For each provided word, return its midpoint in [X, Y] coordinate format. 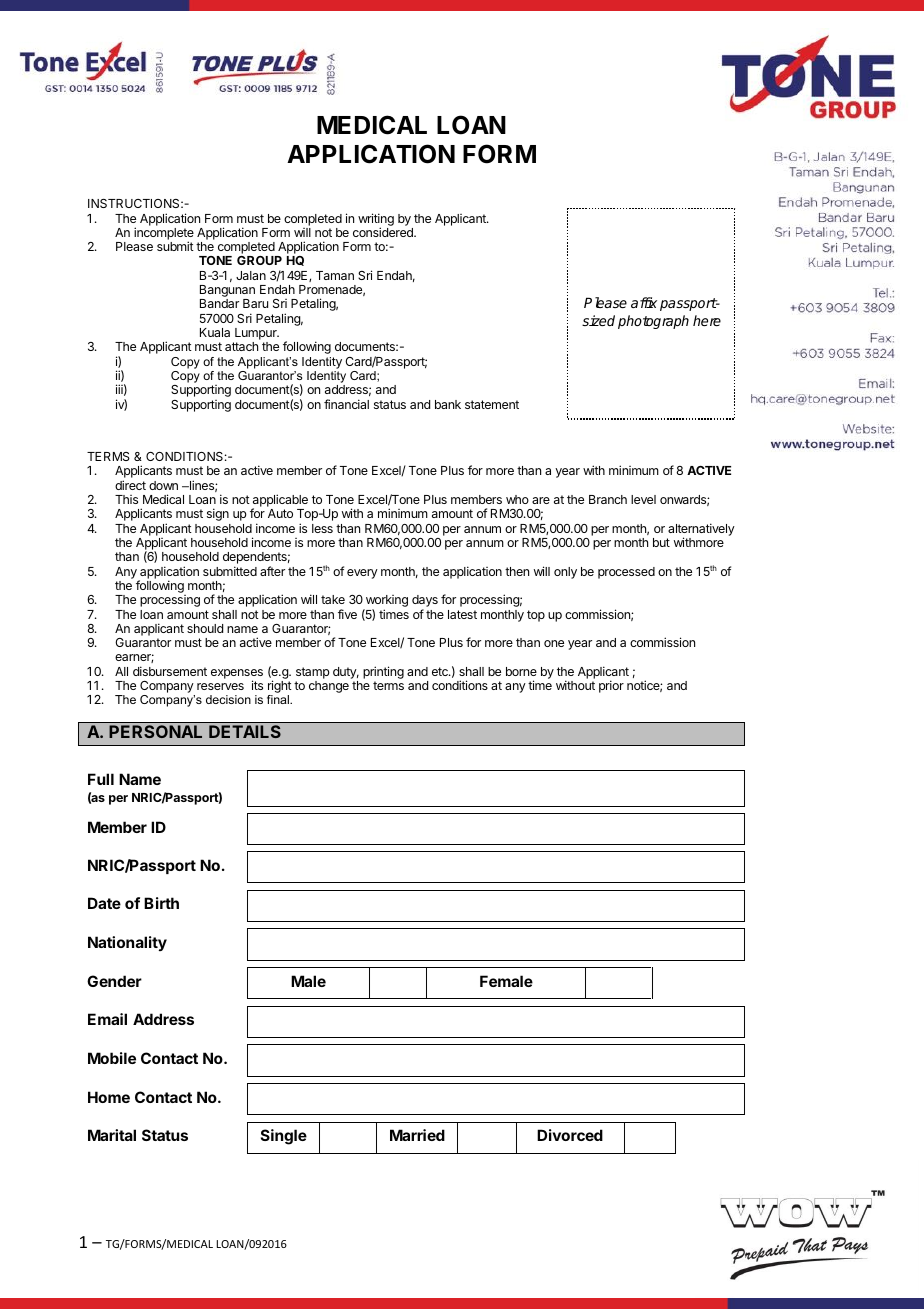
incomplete [164, 235]
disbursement [170, 671]
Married [417, 1135]
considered [384, 232]
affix [644, 302]
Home [109, 1097]
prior [611, 686]
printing [383, 672]
